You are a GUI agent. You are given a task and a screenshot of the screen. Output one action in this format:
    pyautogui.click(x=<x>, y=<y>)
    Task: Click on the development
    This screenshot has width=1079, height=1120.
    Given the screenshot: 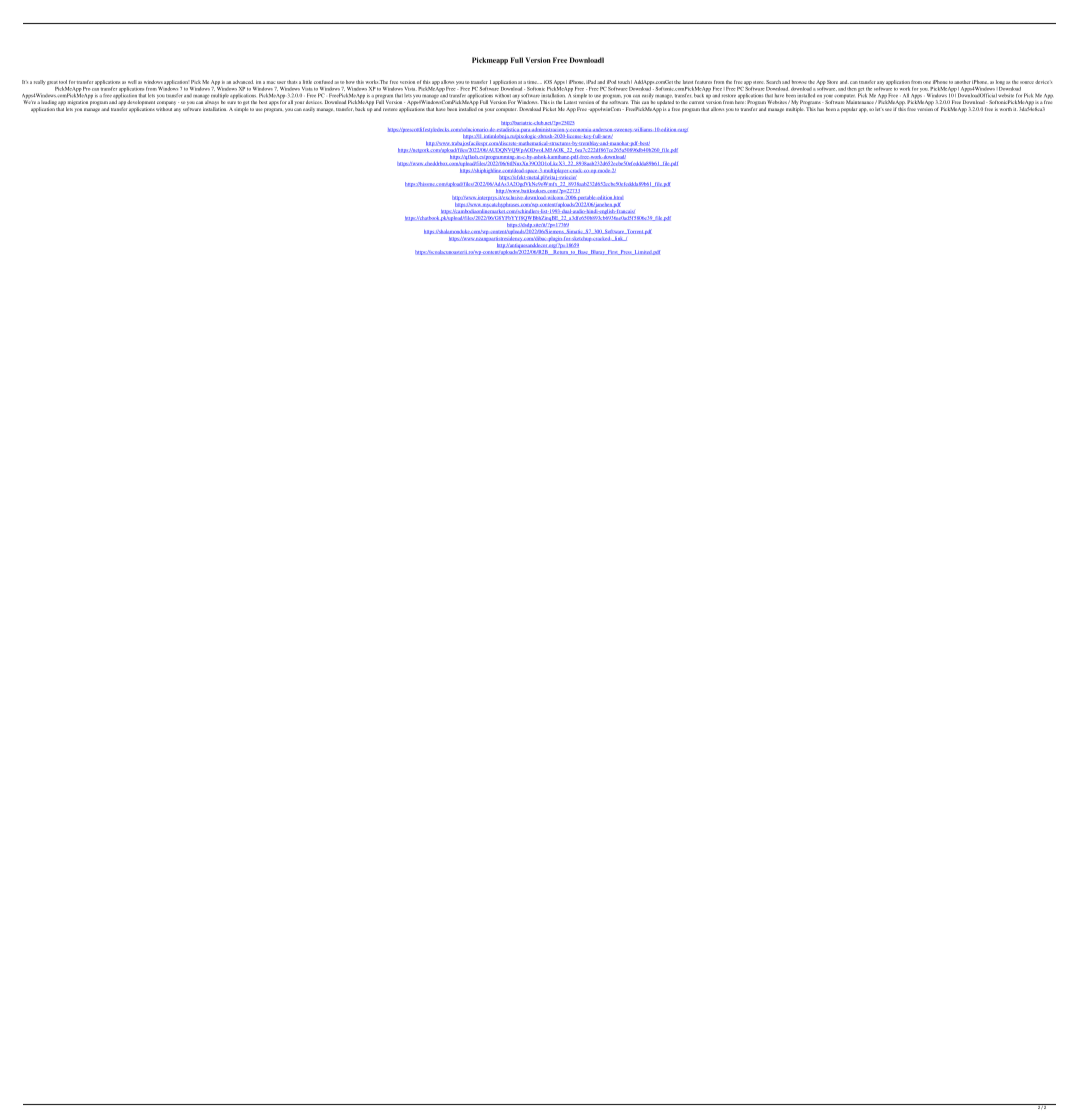 What is the action you would take?
    pyautogui.click(x=141, y=103)
